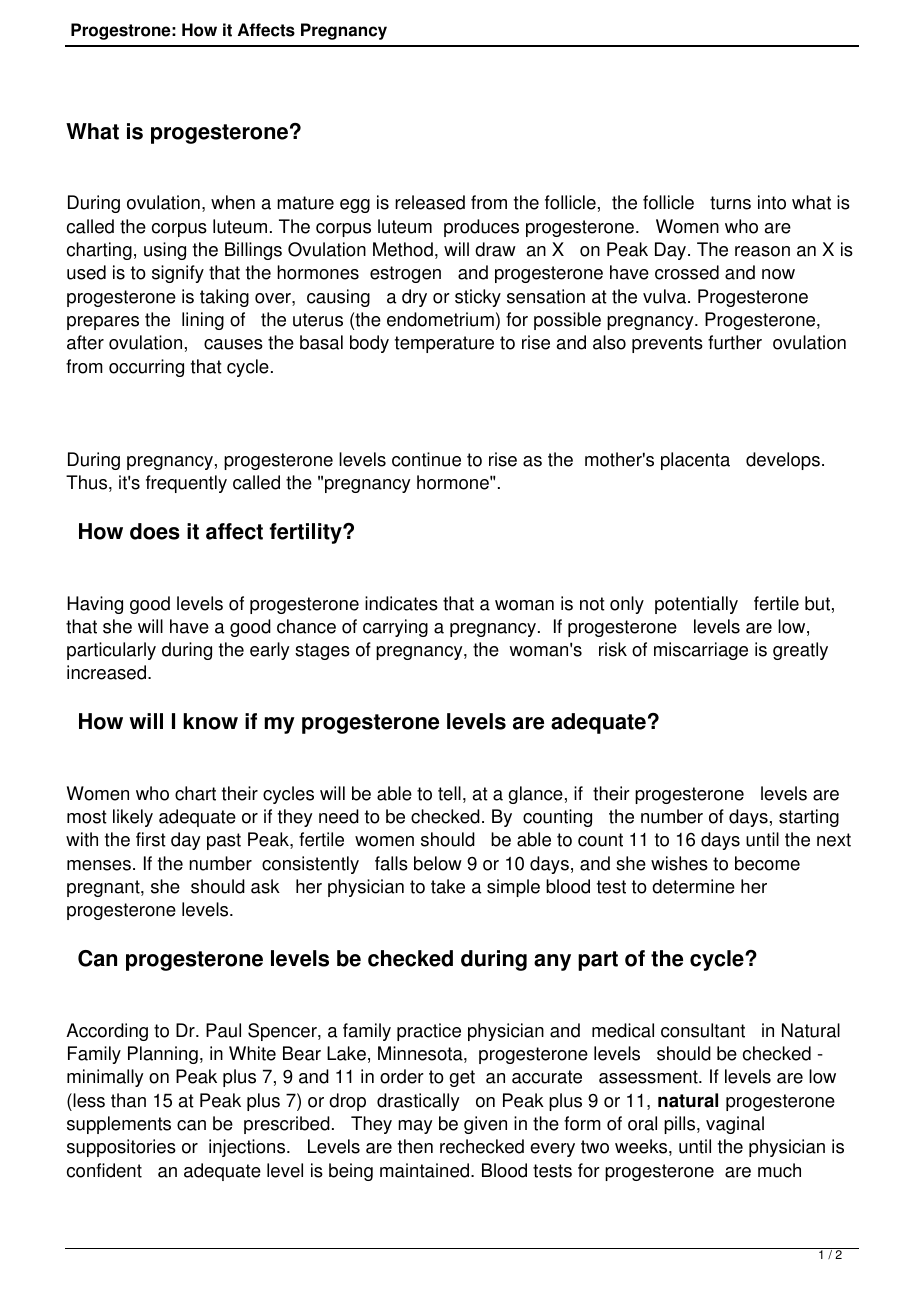 The height and width of the screenshot is (1308, 924). Describe the element at coordinates (178, 274) in the screenshot. I see `signify` at that location.
